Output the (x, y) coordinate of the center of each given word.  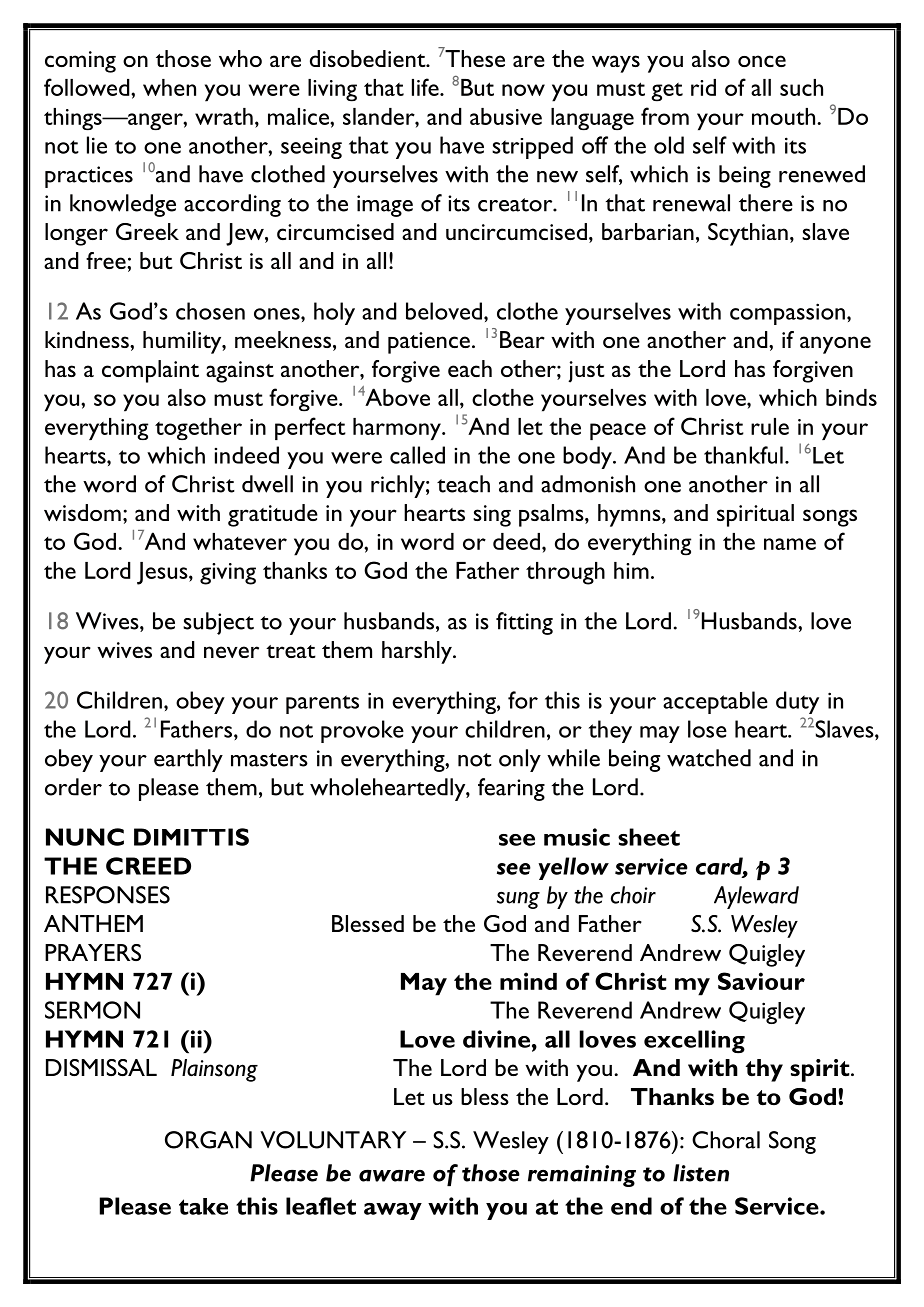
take (203, 1206)
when (169, 87)
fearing (511, 789)
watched (709, 758)
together (198, 429)
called (417, 455)
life (426, 87)
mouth (785, 116)
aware (392, 1176)
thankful (743, 455)
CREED (148, 866)
